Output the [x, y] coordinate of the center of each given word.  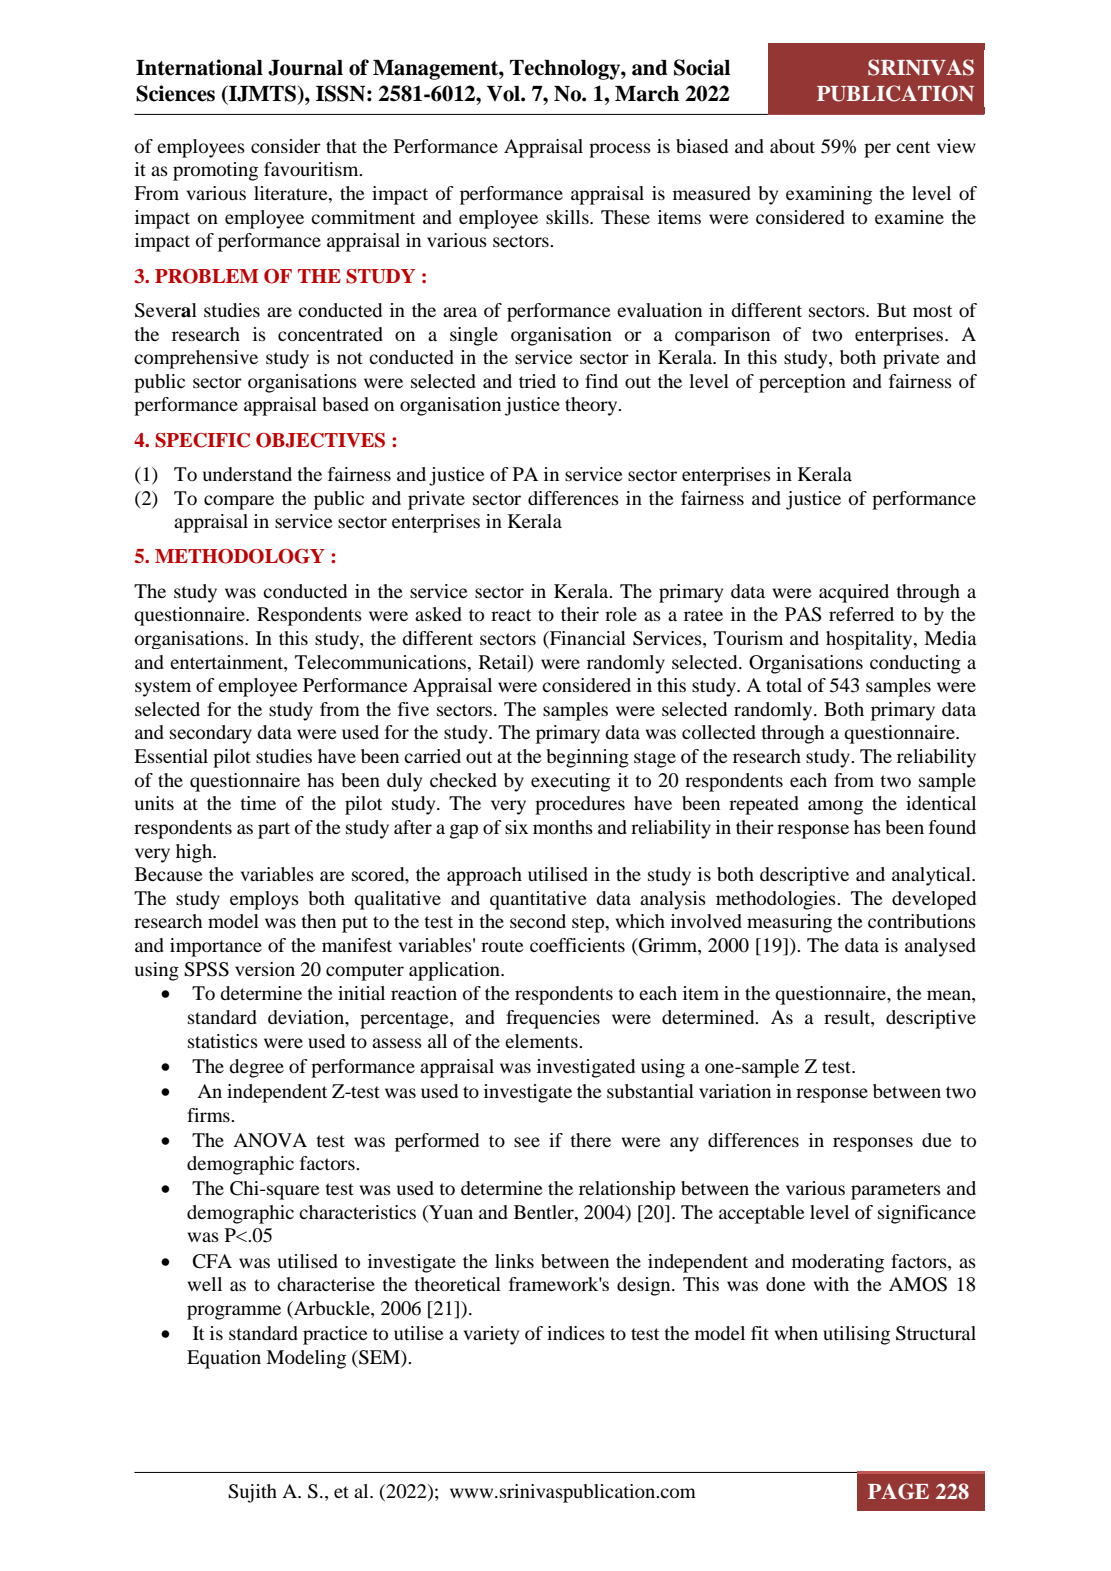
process [620, 150]
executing [570, 782]
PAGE [898, 1491]
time [258, 803]
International [199, 67]
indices [576, 1333]
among [835, 807]
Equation [224, 1359]
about [792, 146]
